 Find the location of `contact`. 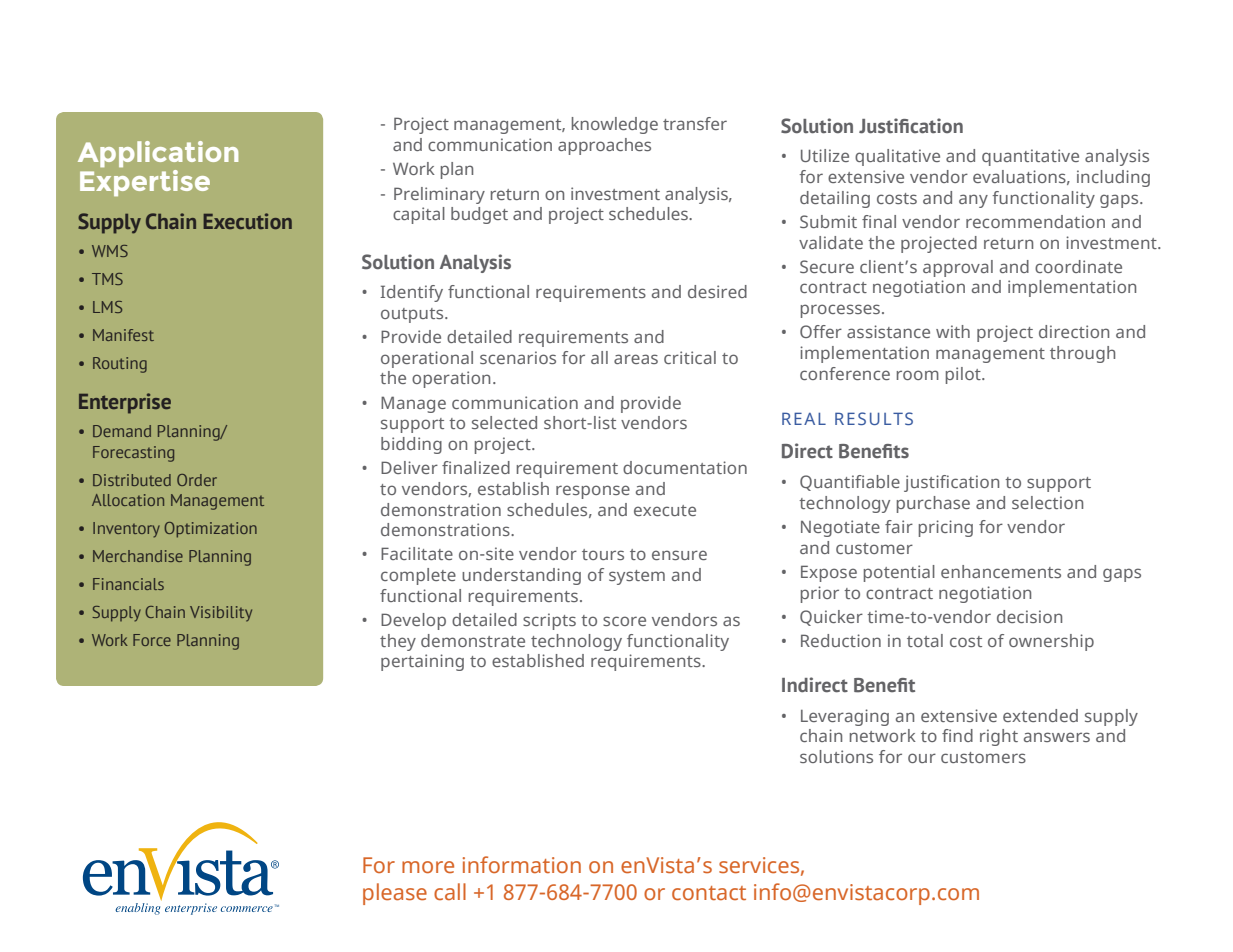

contact is located at coordinates (709, 893).
